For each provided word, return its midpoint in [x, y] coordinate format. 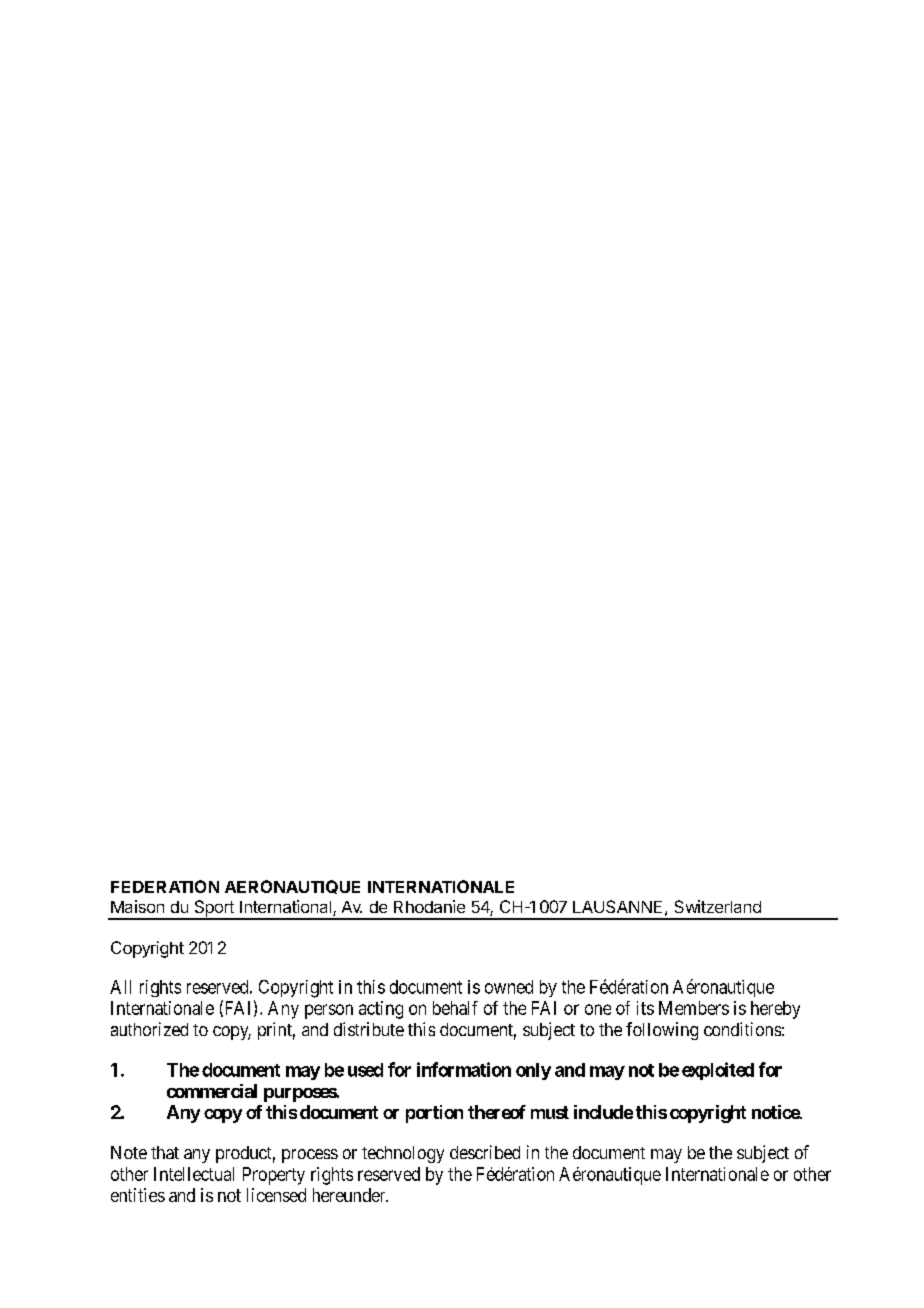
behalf [455, 1008]
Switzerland [718, 906]
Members [694, 1008]
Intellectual [194, 1174]
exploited [718, 1071]
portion [434, 1114]
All [120, 987]
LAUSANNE [617, 906]
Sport [214, 909]
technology [403, 1154]
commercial [212, 1091]
